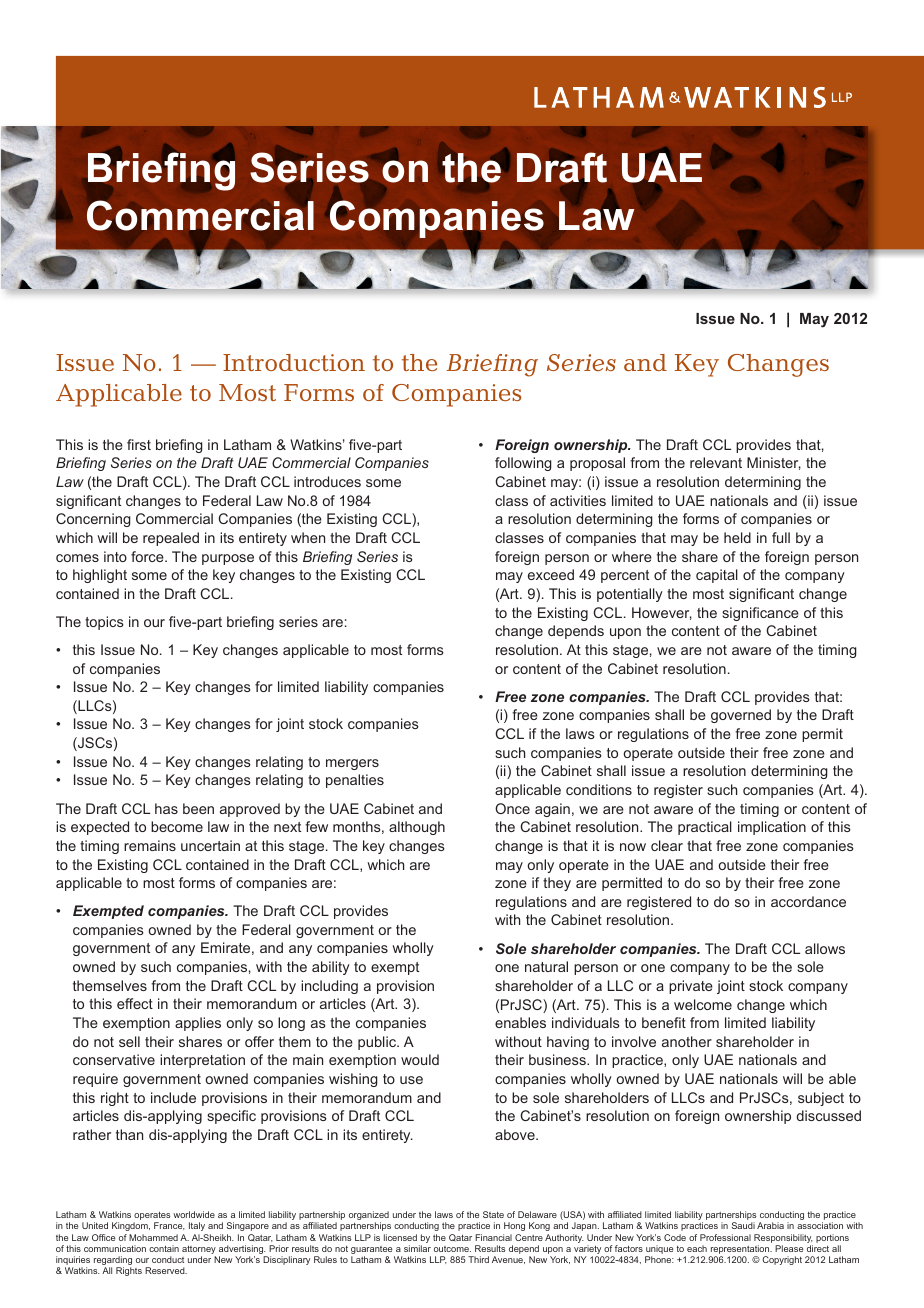 Image resolution: width=924 pixels, height=1308 pixels. Describe the element at coordinates (153, 1237) in the image. I see `Mohammed` at that location.
